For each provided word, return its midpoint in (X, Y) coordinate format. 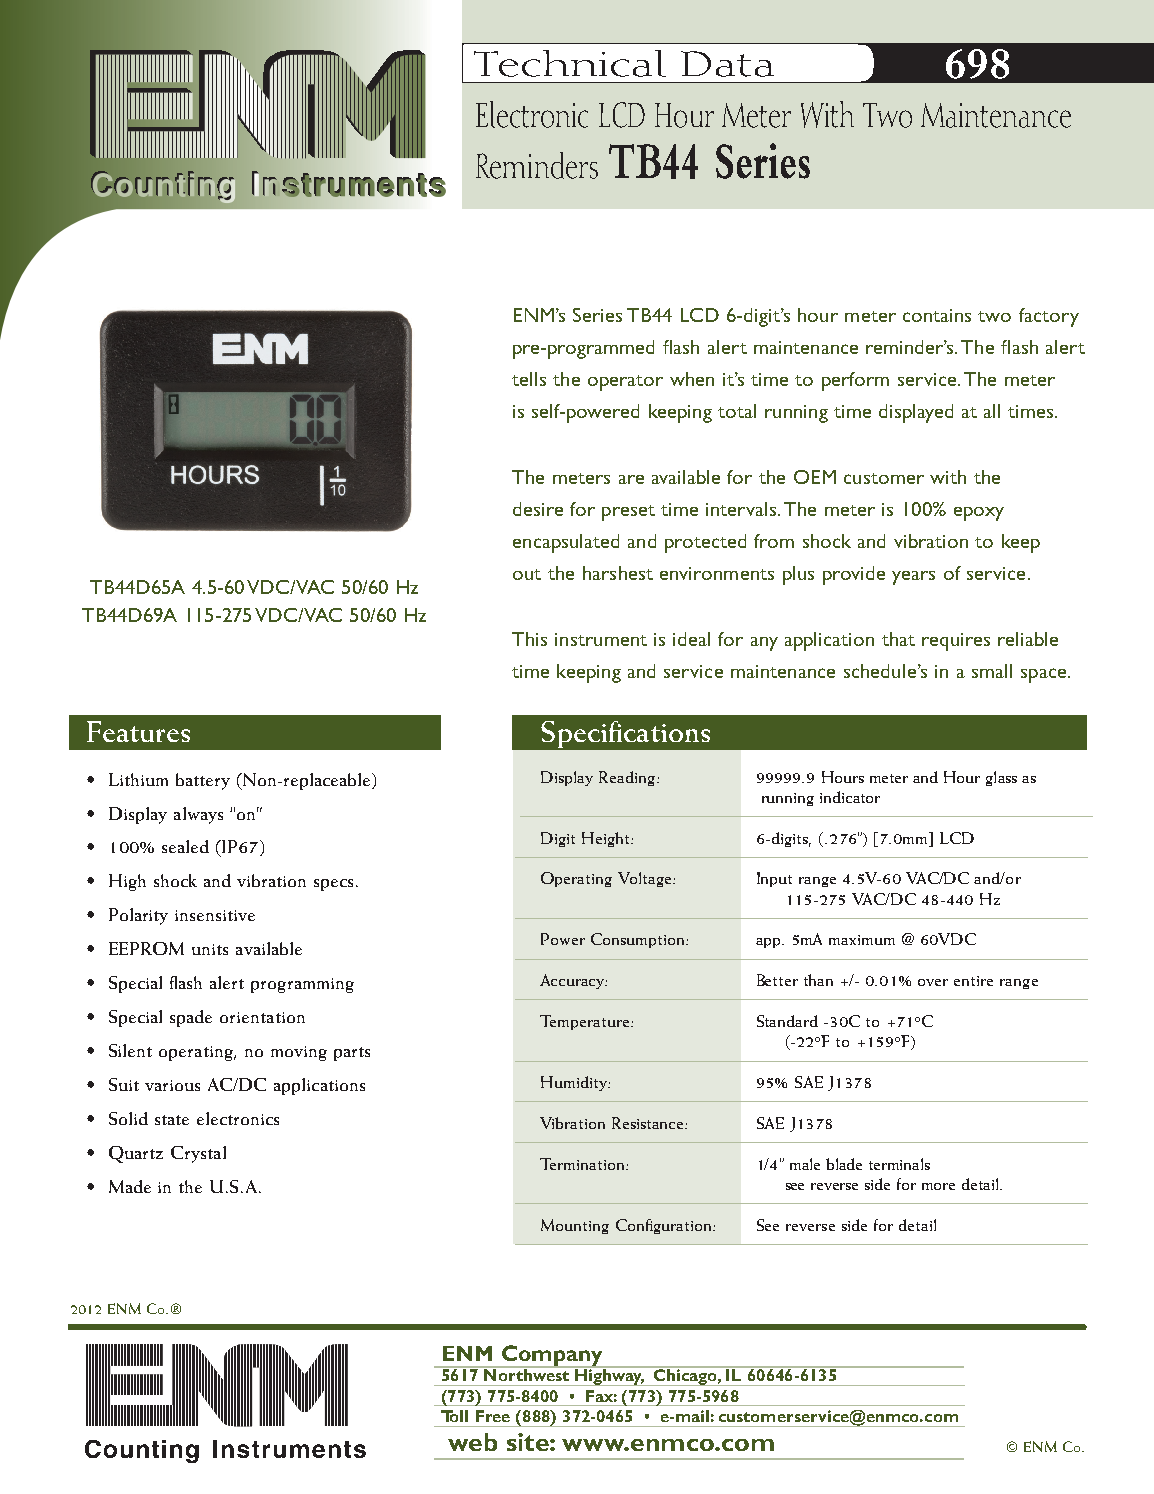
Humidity (575, 1083)
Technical (570, 63)
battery (203, 781)
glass (1001, 778)
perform (855, 381)
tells (529, 379)
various (172, 1085)
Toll (454, 1416)
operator (625, 383)
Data (727, 64)
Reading (628, 778)
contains (937, 315)
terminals (899, 1164)
